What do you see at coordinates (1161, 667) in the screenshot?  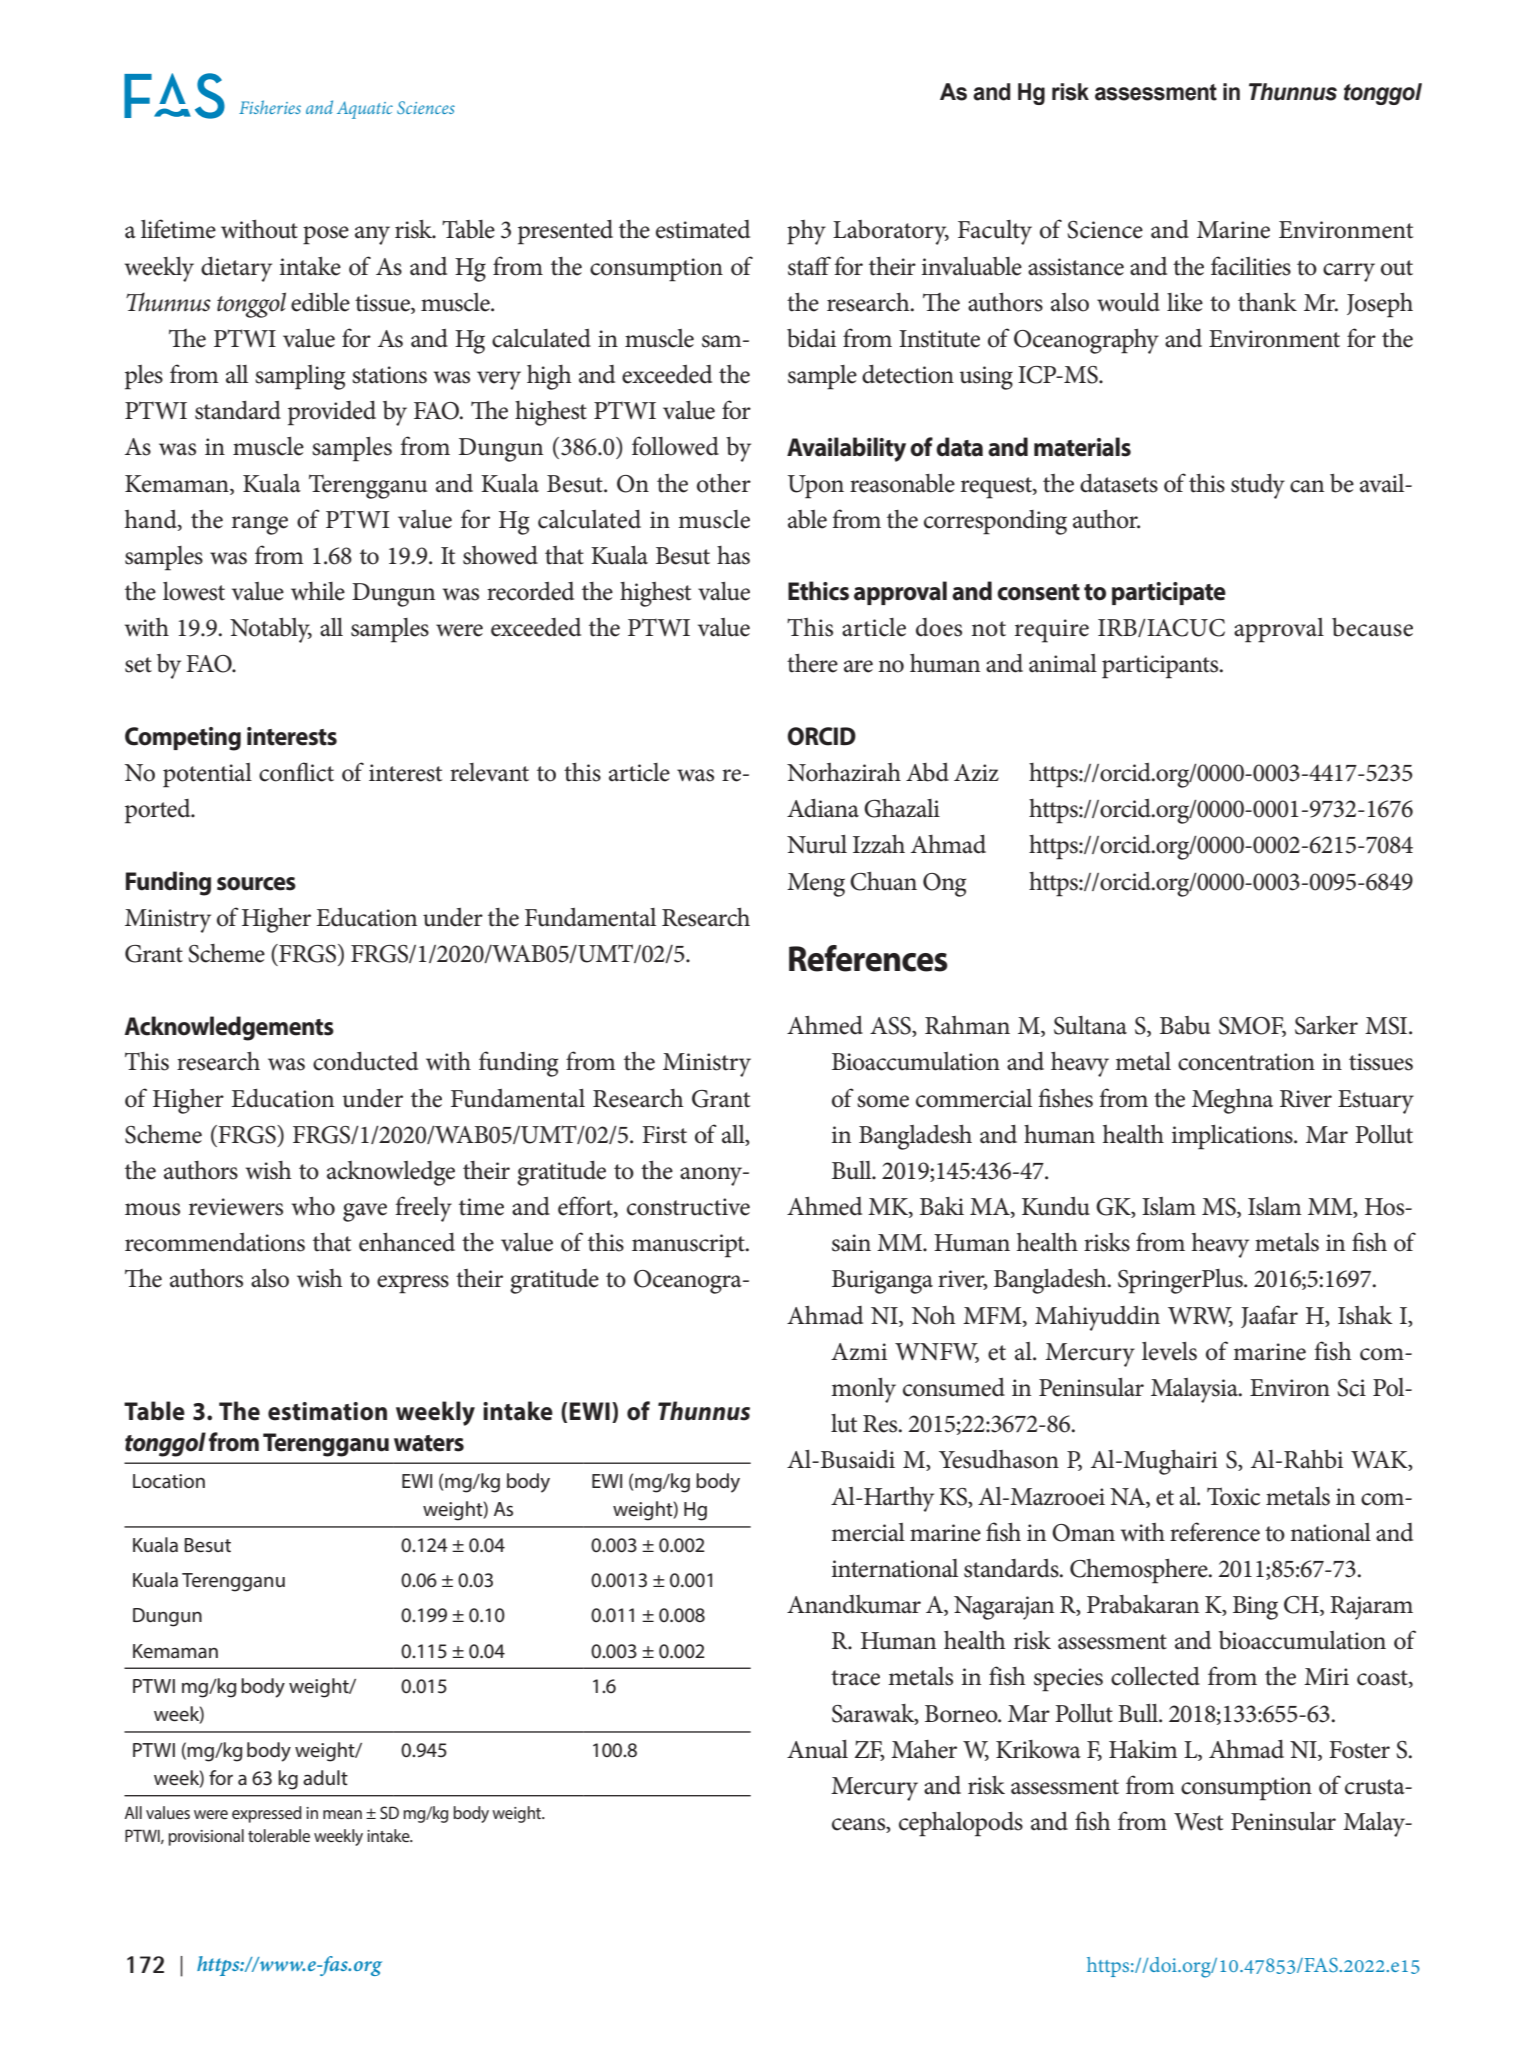 I see `participants` at bounding box center [1161, 667].
